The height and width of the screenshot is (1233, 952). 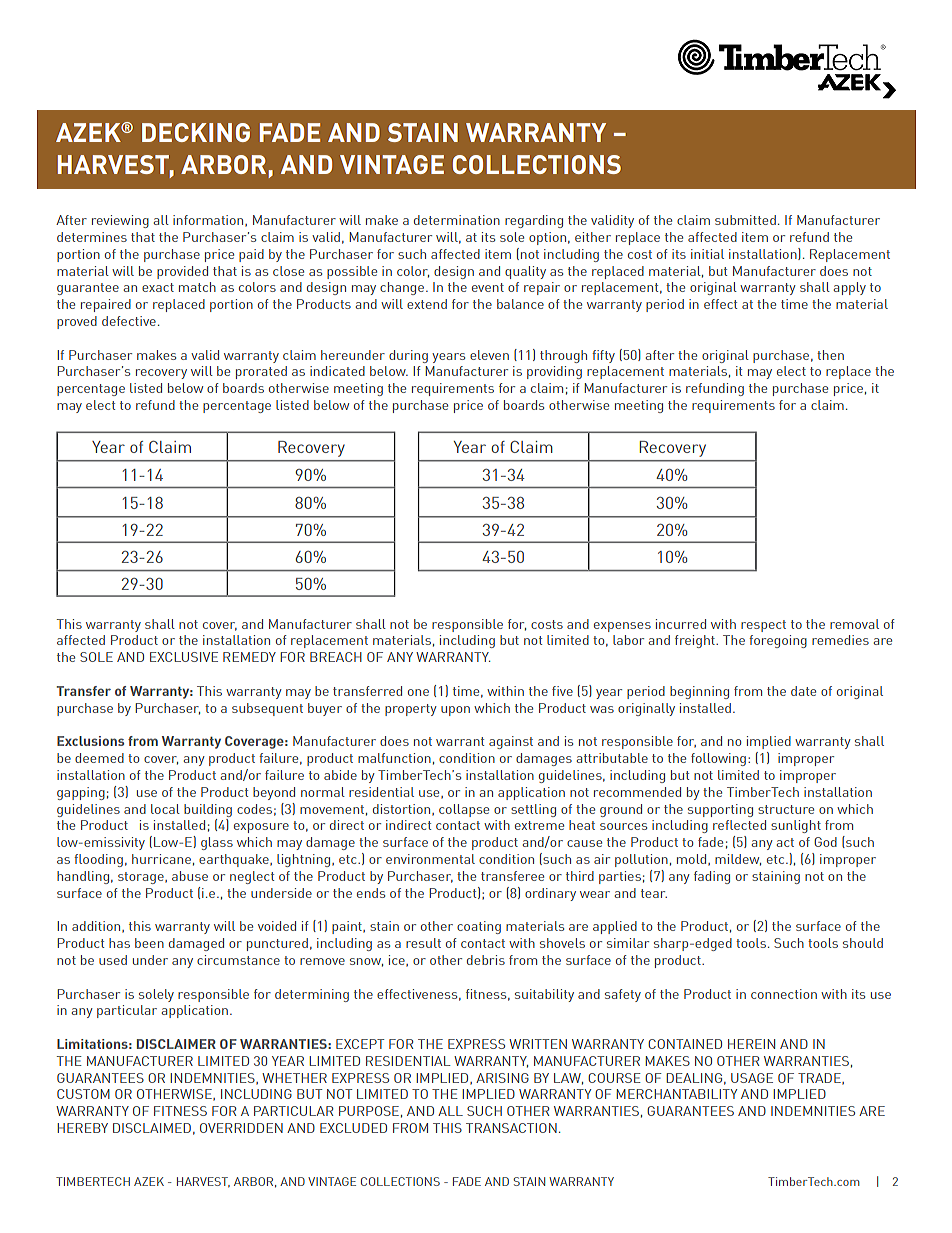 I want to click on USAGE, so click(x=752, y=1078).
